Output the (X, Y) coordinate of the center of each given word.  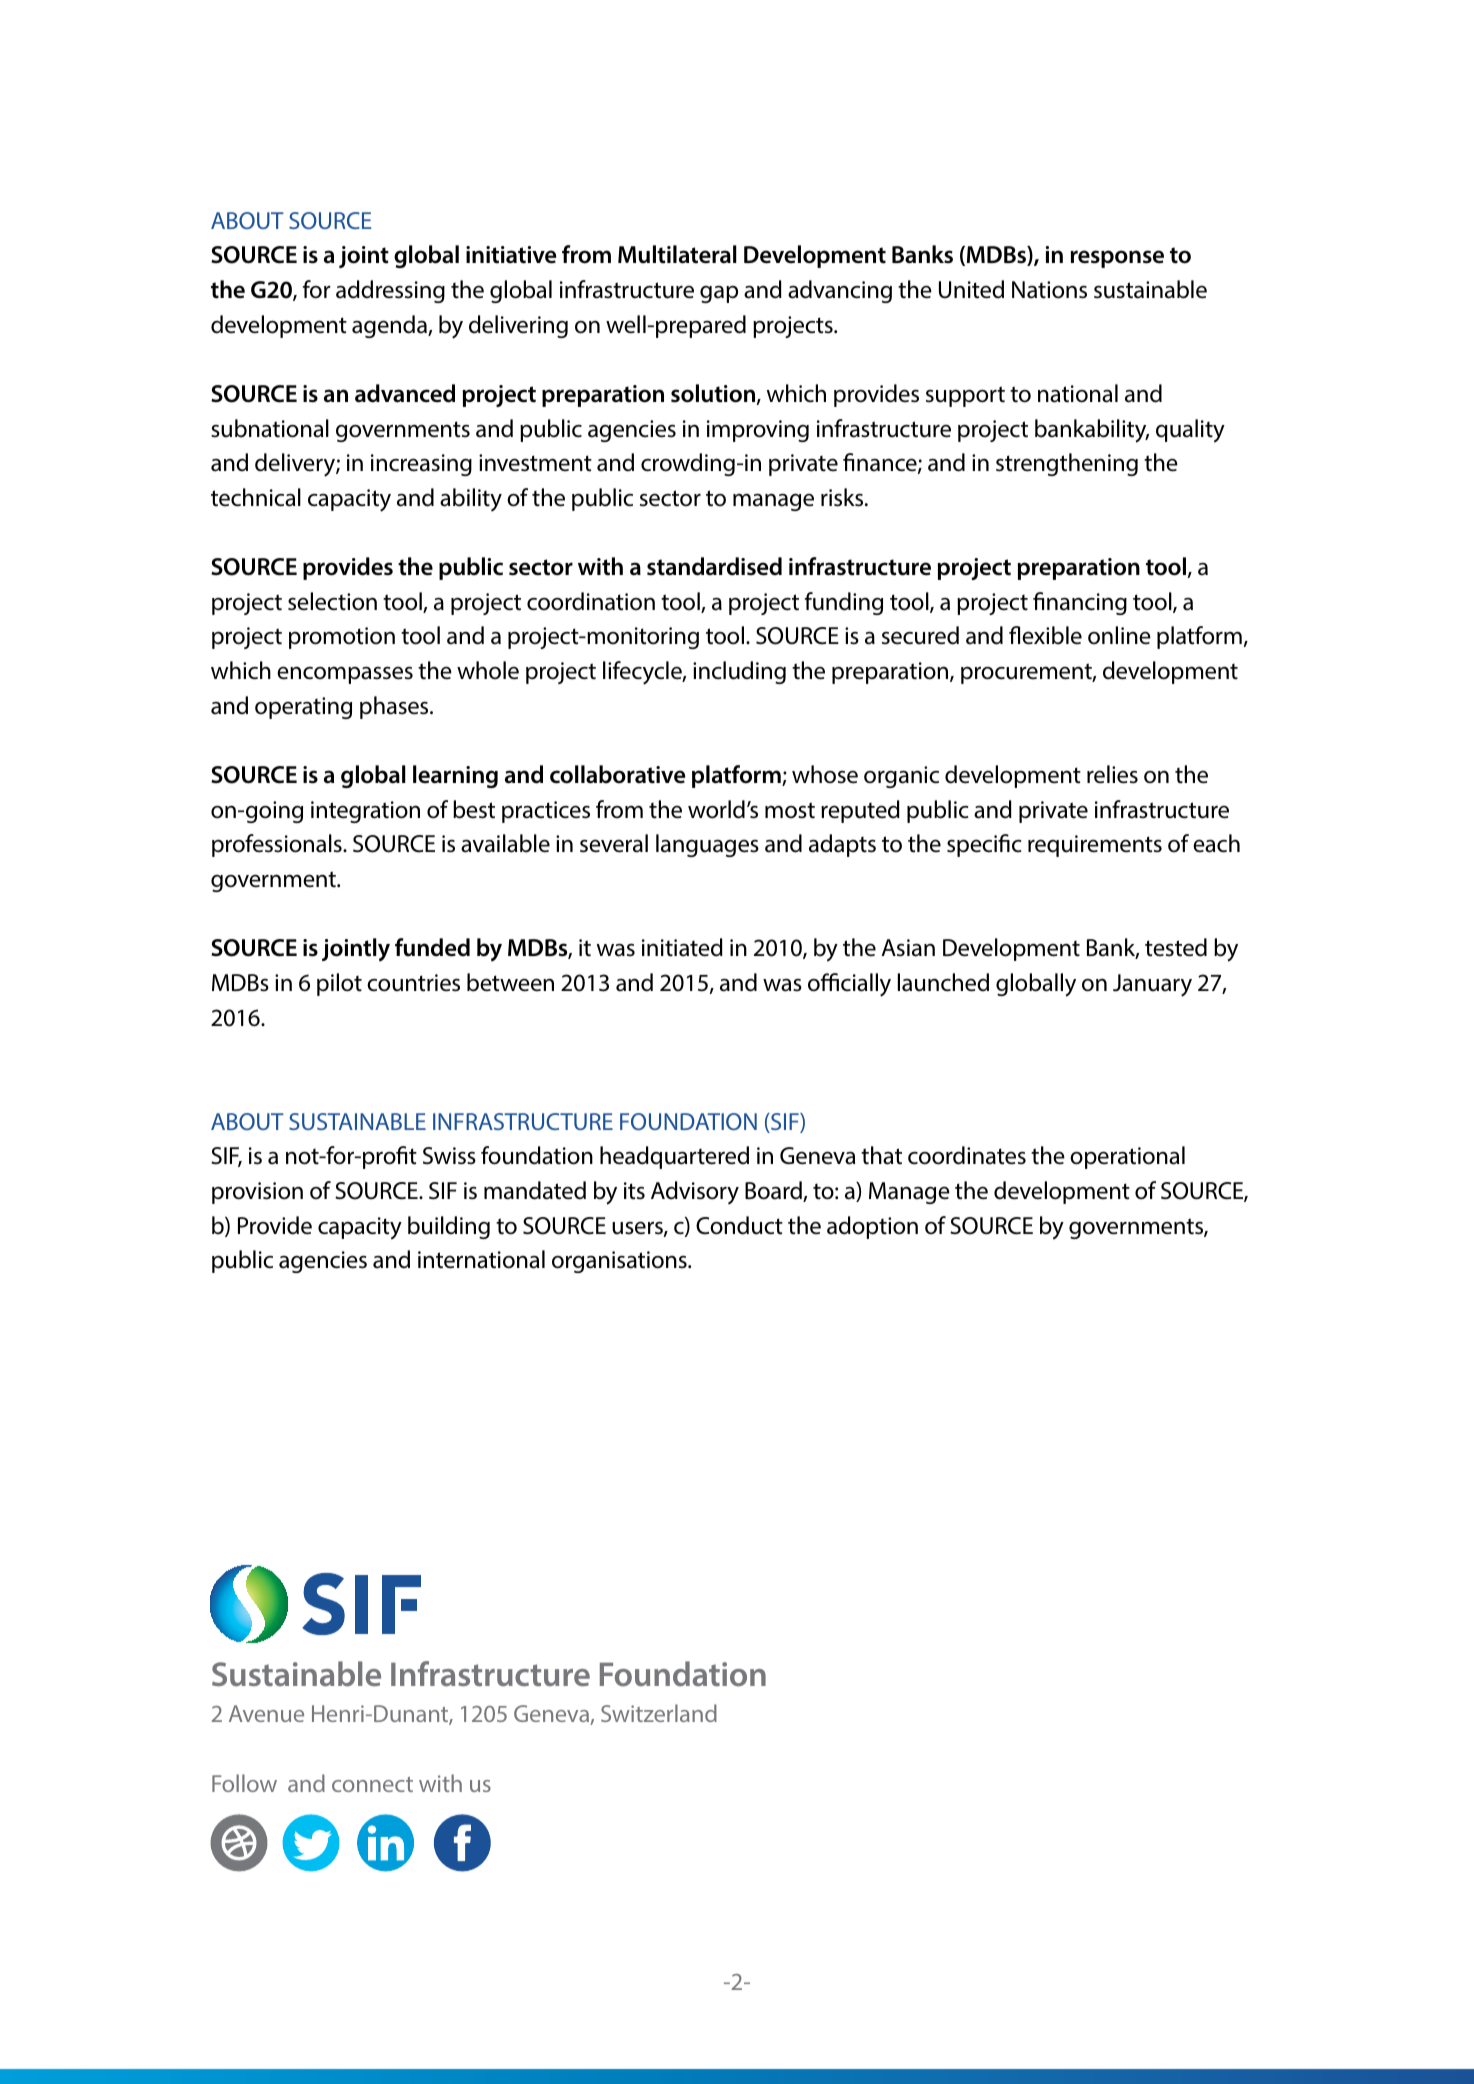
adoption (872, 1227)
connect (372, 1784)
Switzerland (659, 1713)
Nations (1049, 290)
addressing (390, 291)
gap (719, 294)
